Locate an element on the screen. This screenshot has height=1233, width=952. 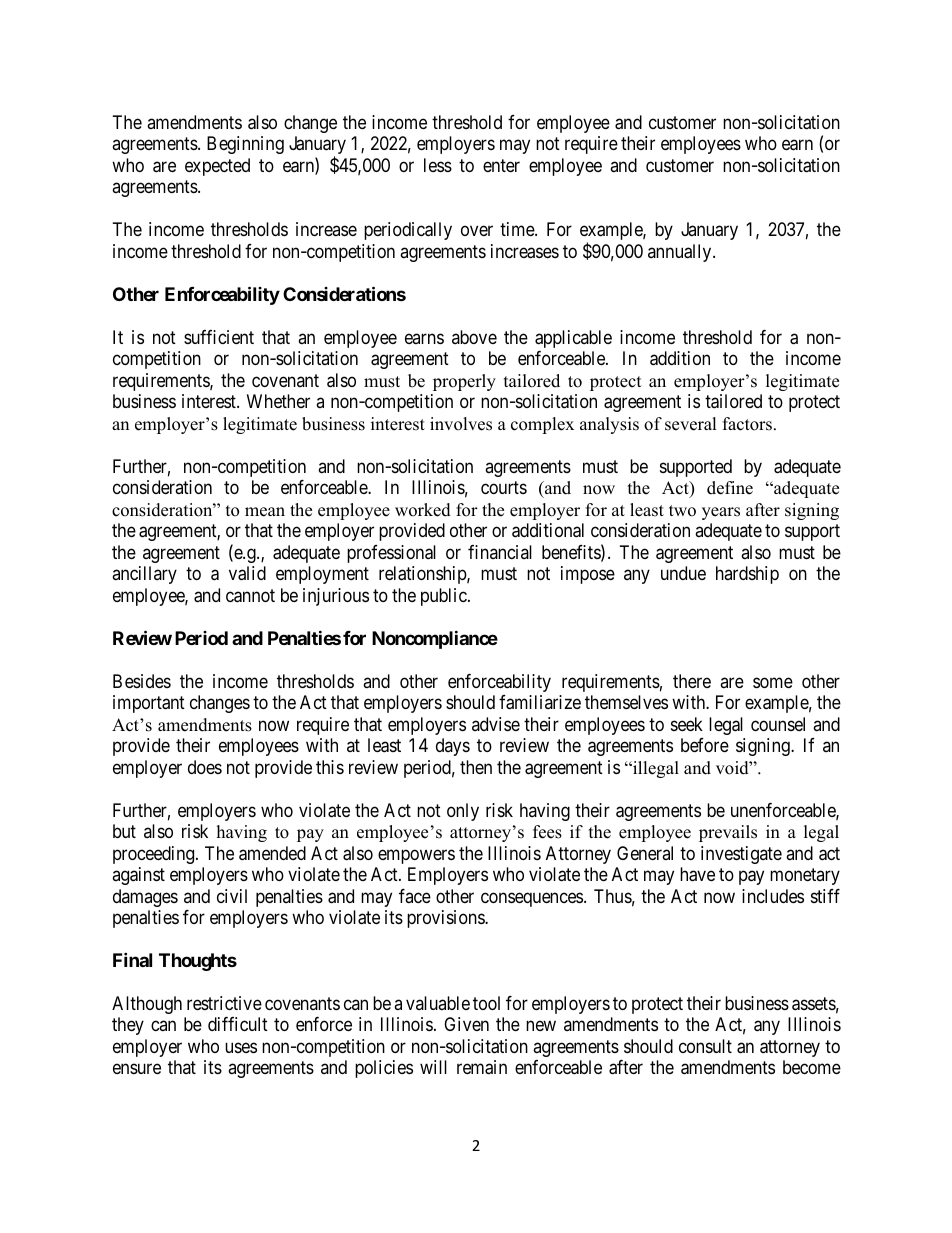
expected is located at coordinates (217, 167).
